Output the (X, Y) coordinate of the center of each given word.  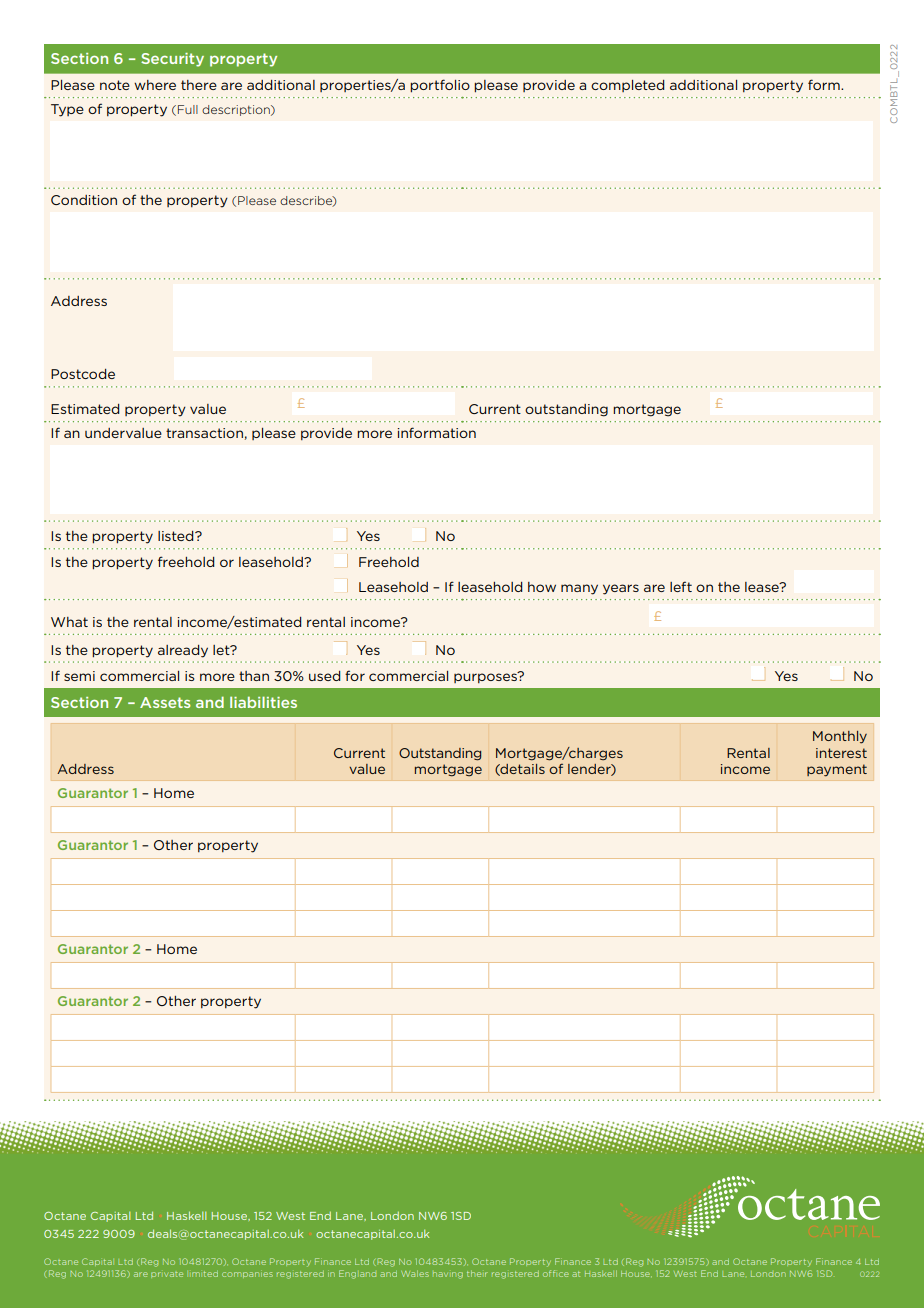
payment (837, 770)
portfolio (440, 86)
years (621, 589)
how (542, 587)
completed (627, 86)
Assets (165, 702)
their (477, 1274)
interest (841, 753)
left (681, 586)
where (155, 85)
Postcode (83, 374)
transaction (204, 433)
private (167, 1275)
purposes (486, 677)
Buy (229, 1262)
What (69, 622)
